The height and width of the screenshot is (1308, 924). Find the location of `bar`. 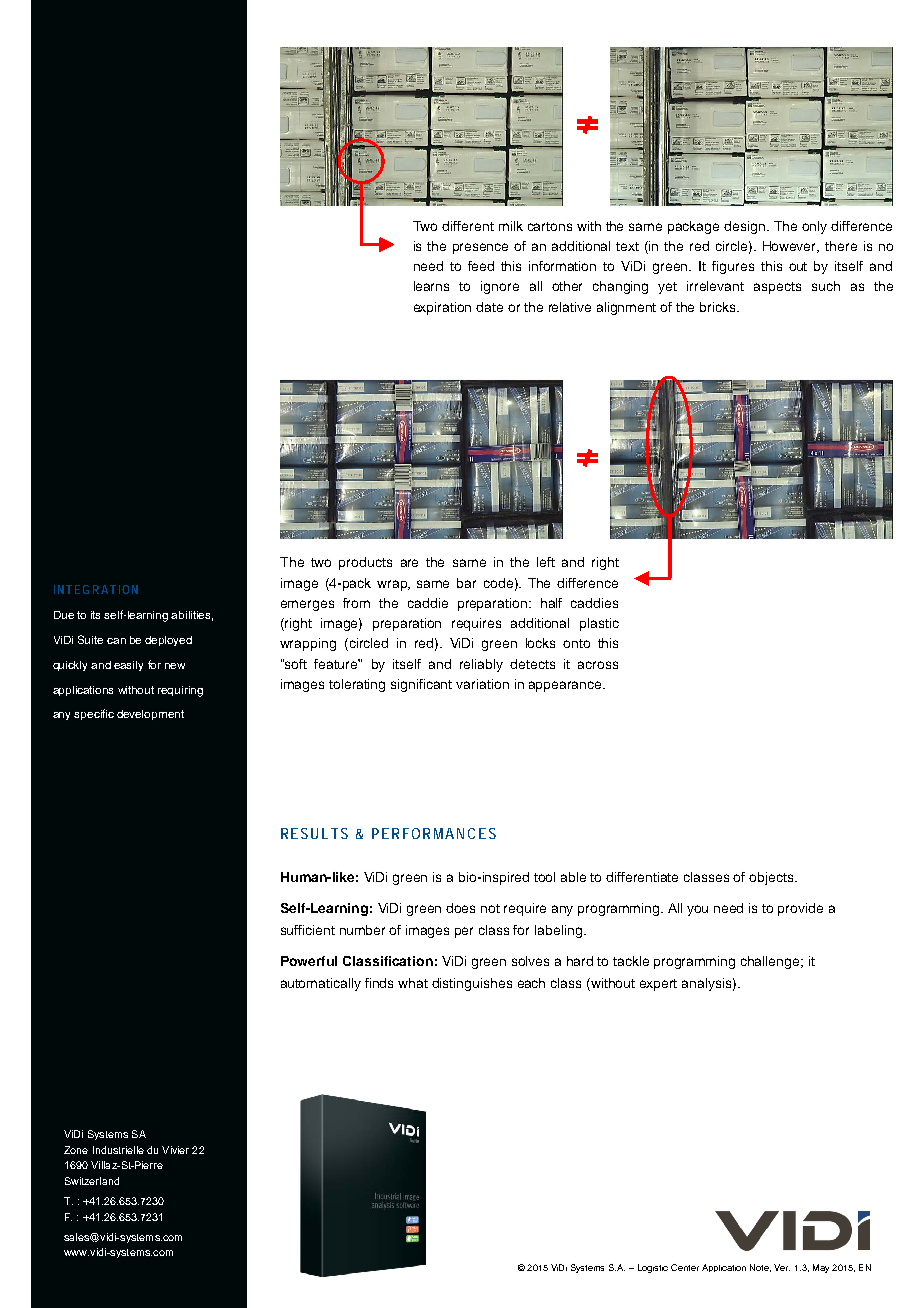

bar is located at coordinates (466, 583).
